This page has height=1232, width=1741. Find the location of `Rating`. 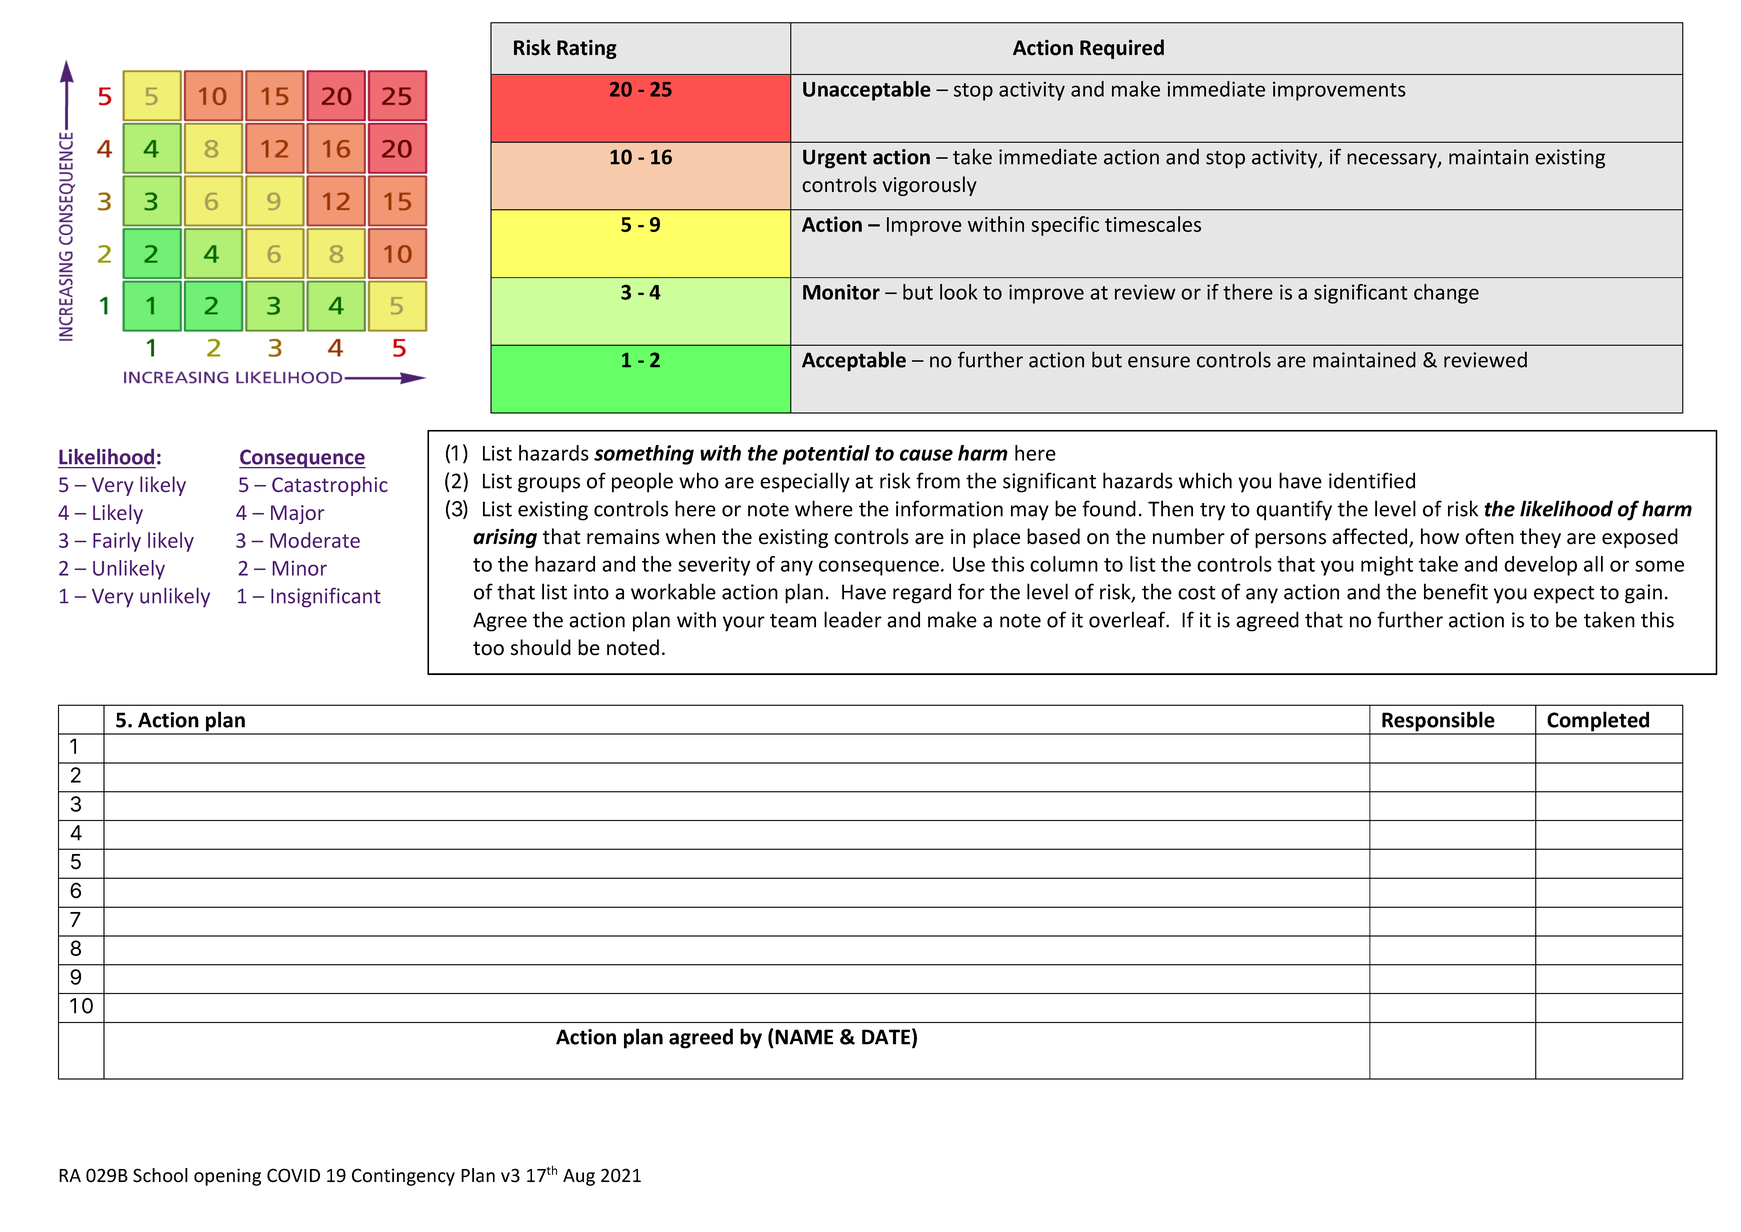

Rating is located at coordinates (587, 49).
